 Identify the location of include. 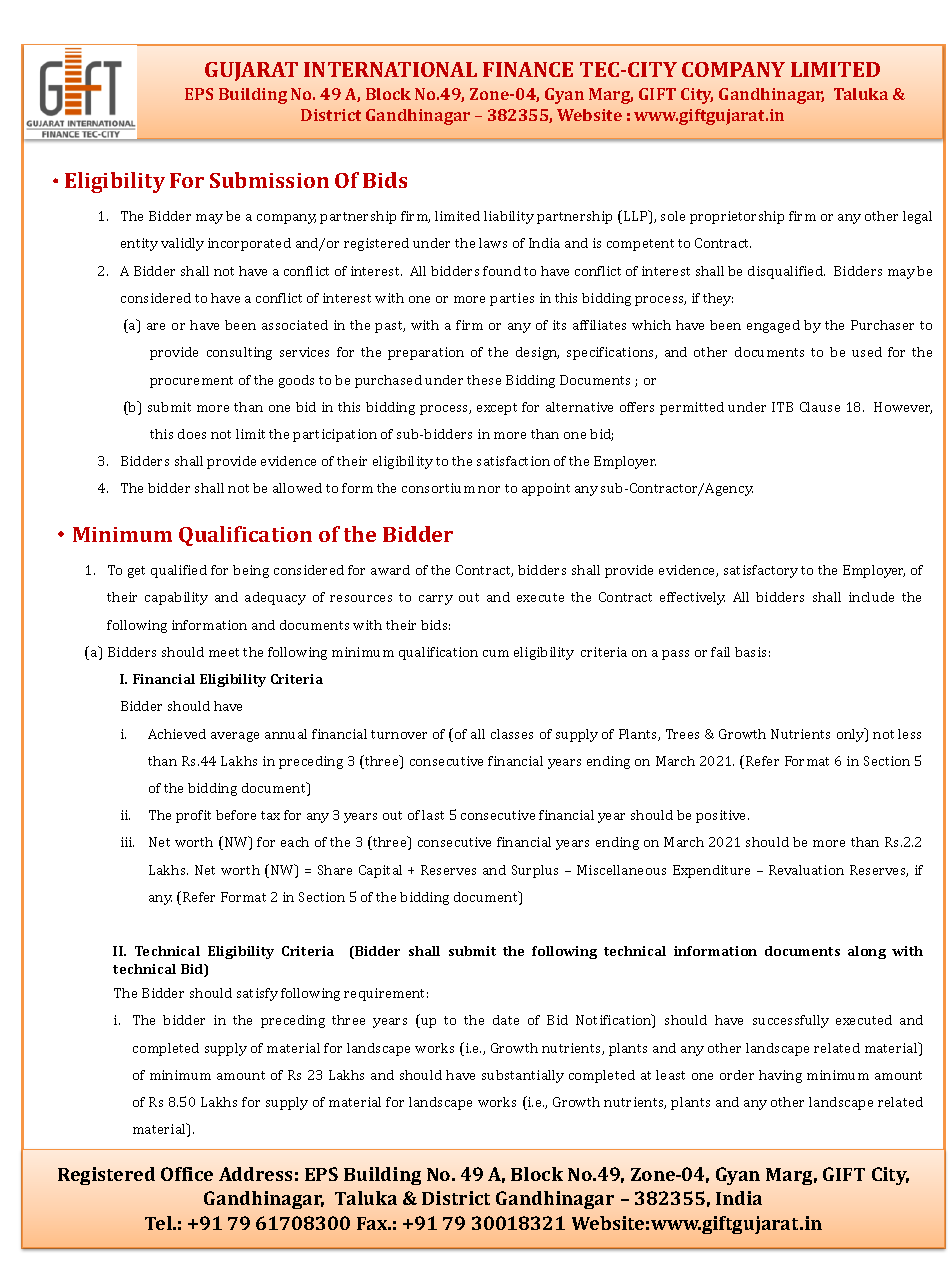
(871, 597).
